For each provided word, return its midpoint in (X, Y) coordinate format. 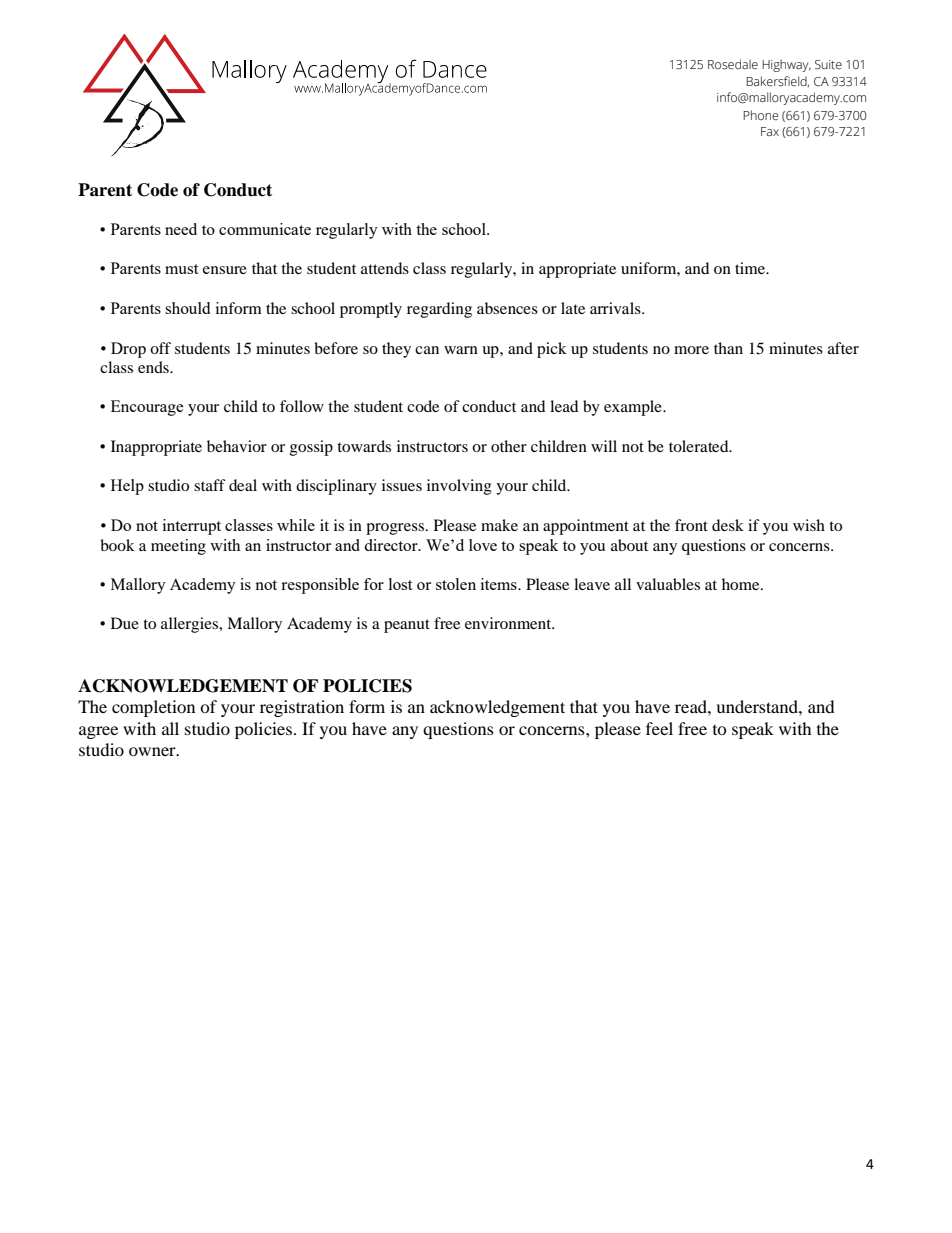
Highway (786, 65)
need (181, 229)
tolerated (700, 446)
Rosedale (733, 64)
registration (302, 708)
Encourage (147, 408)
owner (153, 751)
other (509, 446)
